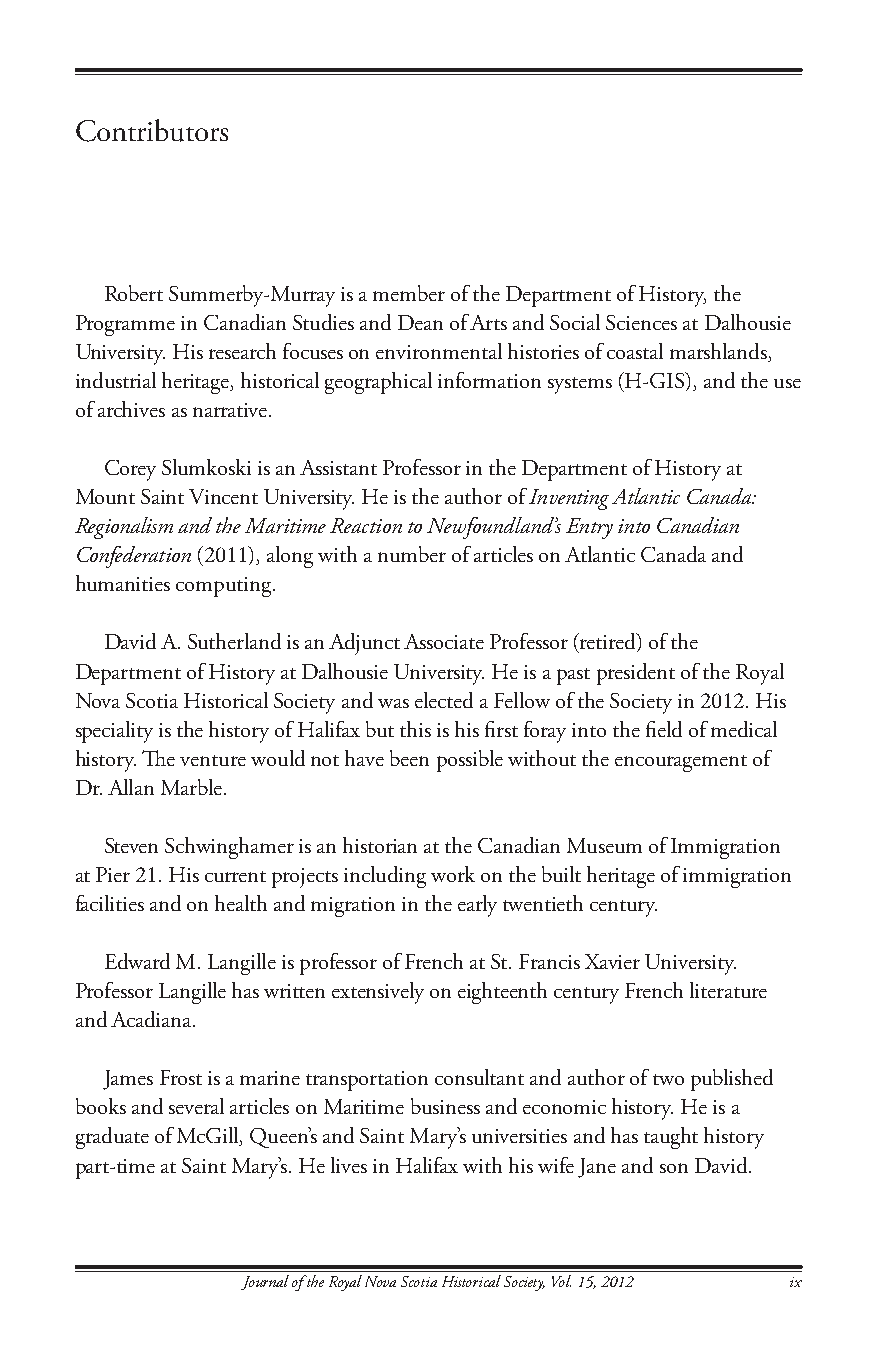 The width and height of the screenshot is (896, 1345). I want to click on venture, so click(213, 760).
